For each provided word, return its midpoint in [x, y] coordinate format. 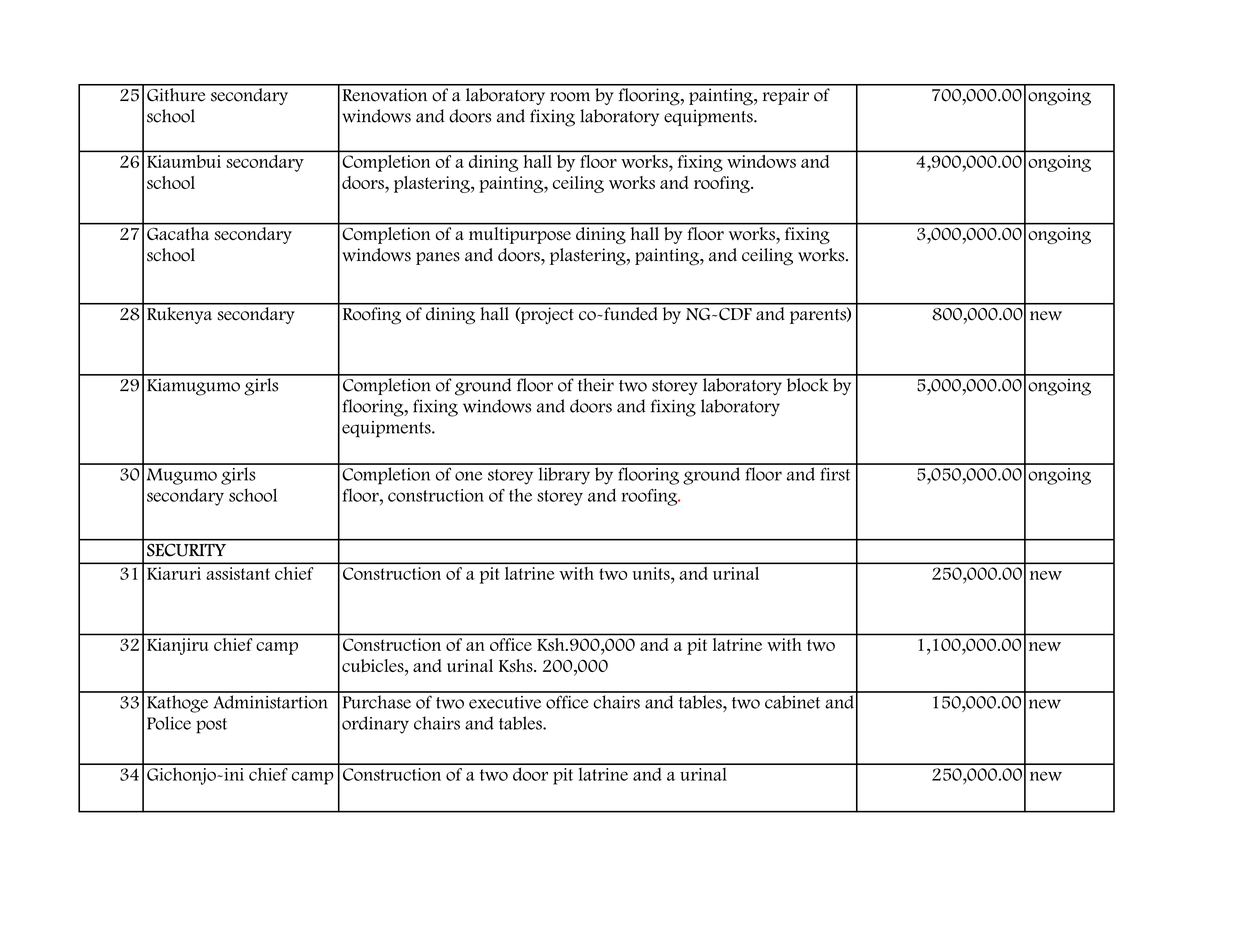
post [211, 726]
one [468, 476]
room [570, 97]
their [595, 383]
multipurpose [519, 234]
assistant [238, 573]
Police [169, 723]
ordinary [375, 725]
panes [438, 258]
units [652, 573]
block [807, 383]
